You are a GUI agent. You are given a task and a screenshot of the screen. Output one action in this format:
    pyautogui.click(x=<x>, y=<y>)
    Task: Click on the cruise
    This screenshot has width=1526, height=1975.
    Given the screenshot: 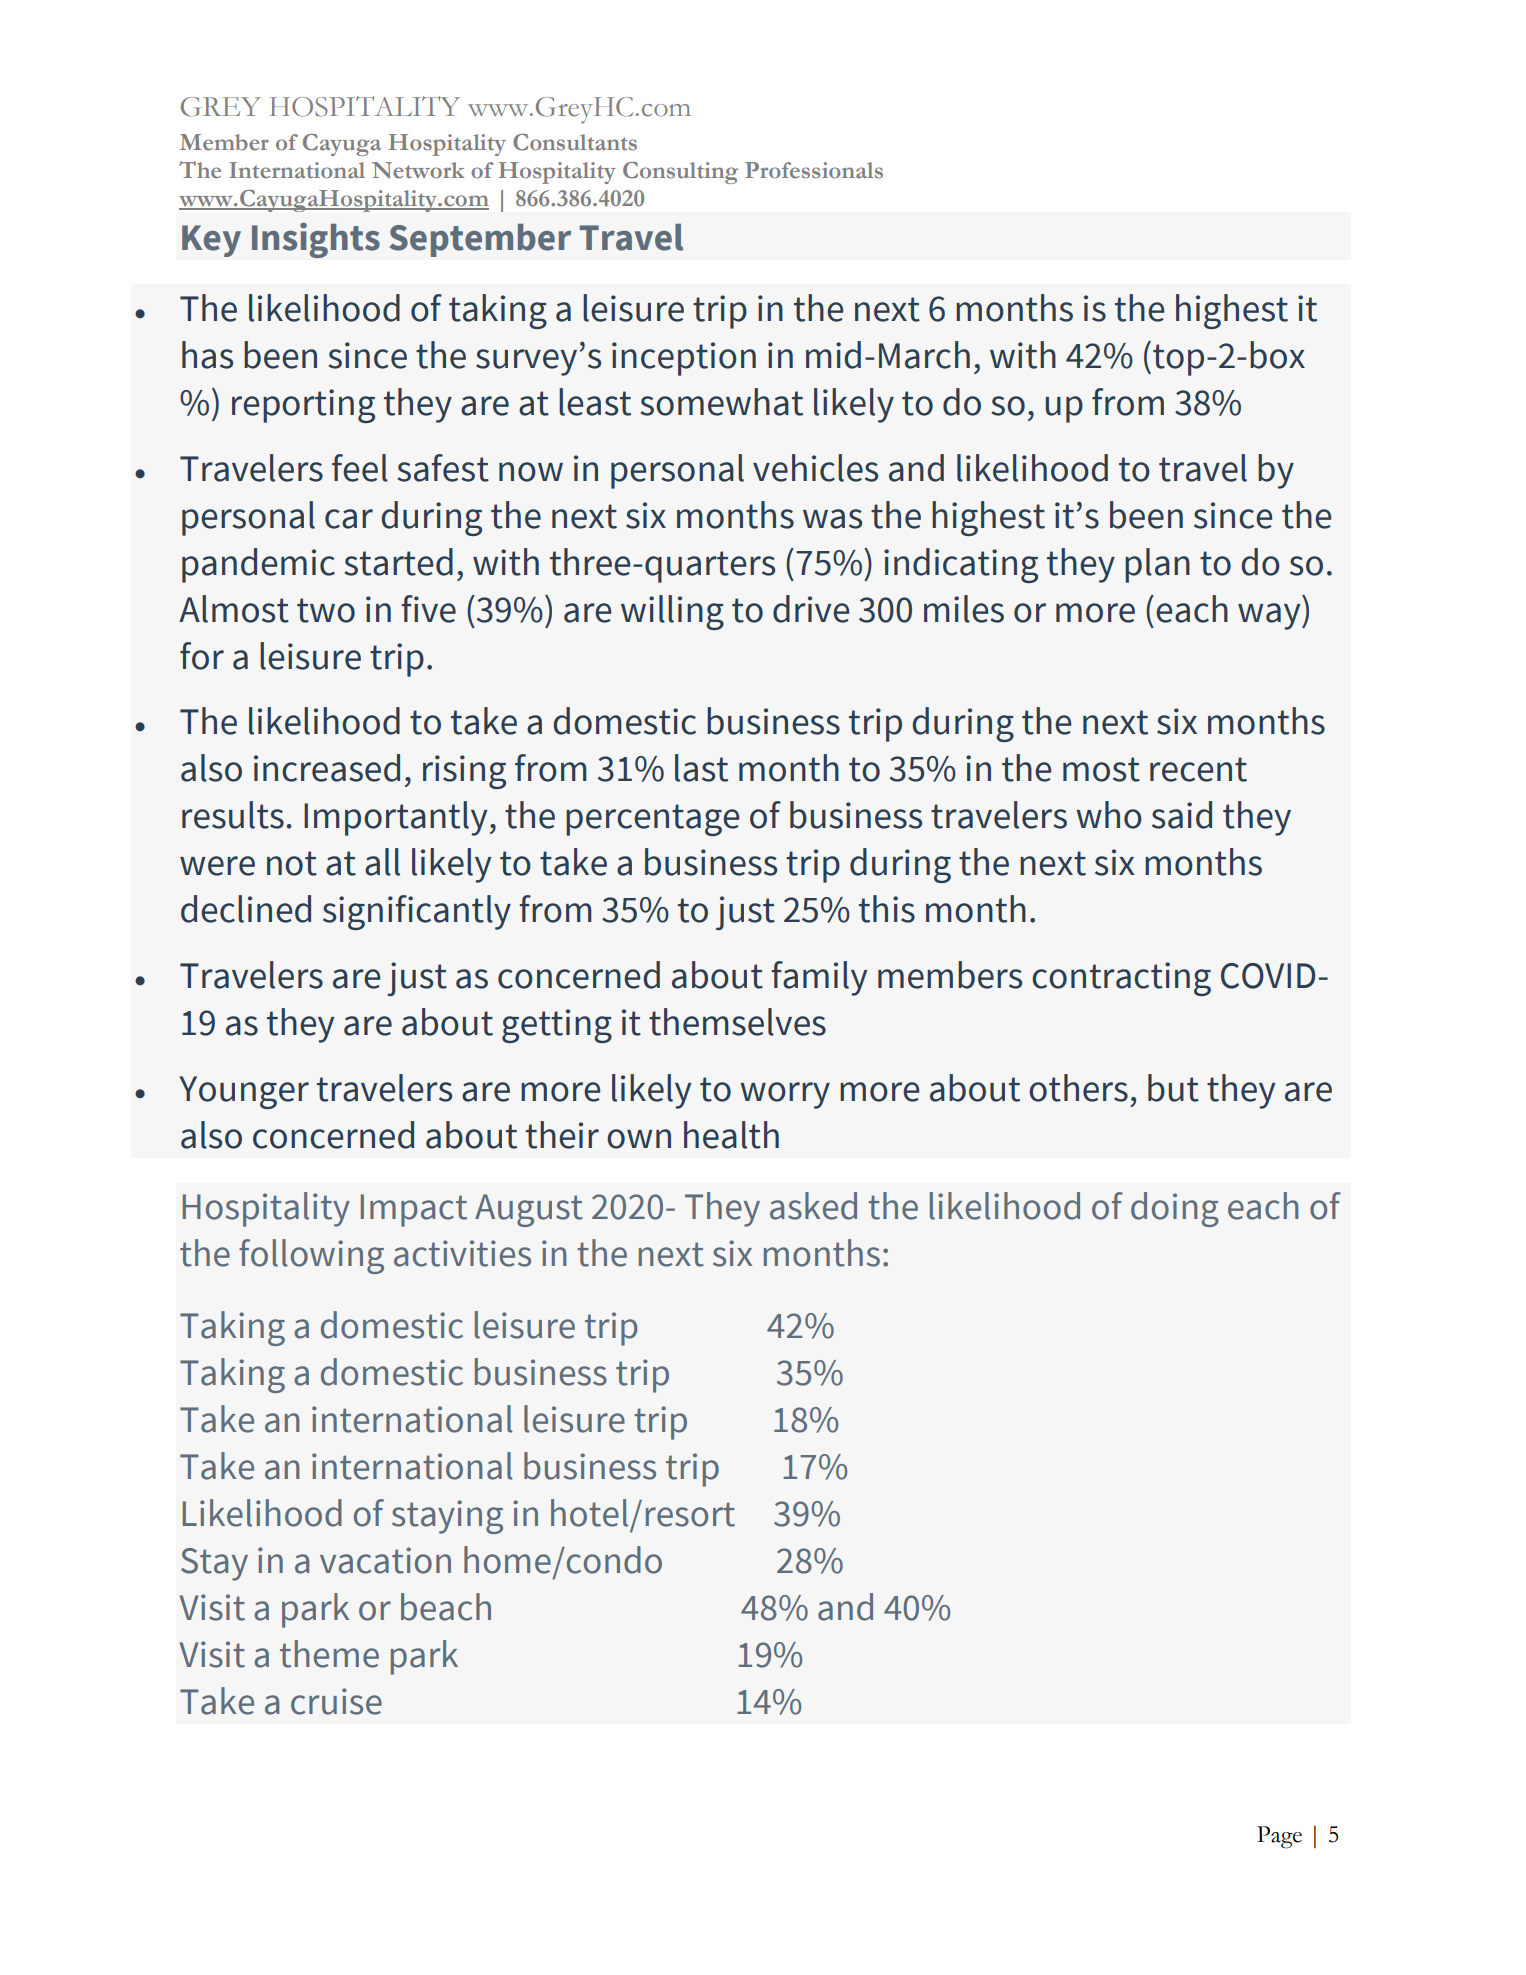 What is the action you would take?
    pyautogui.click(x=336, y=1701)
